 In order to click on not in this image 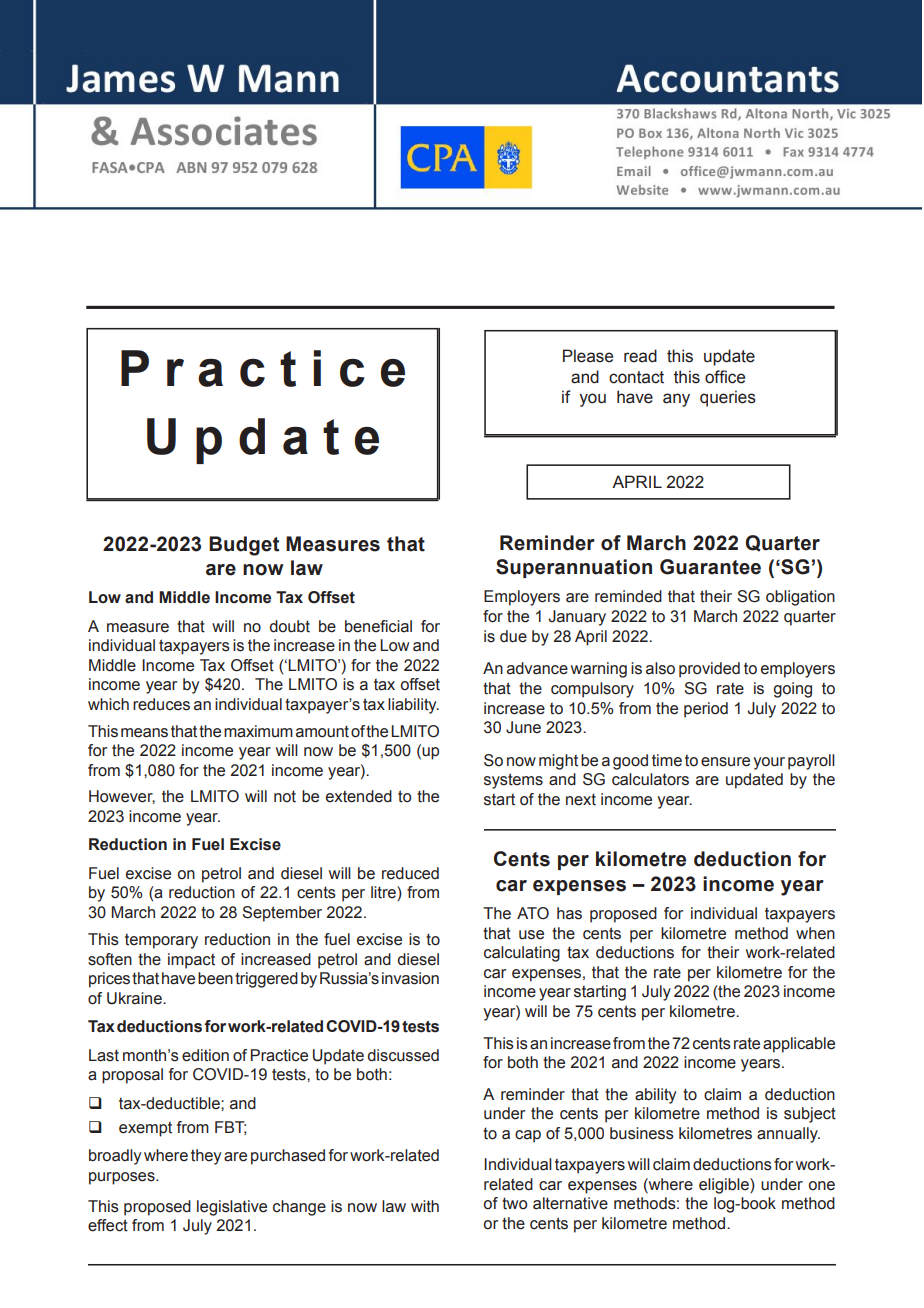, I will do `click(285, 796)`.
